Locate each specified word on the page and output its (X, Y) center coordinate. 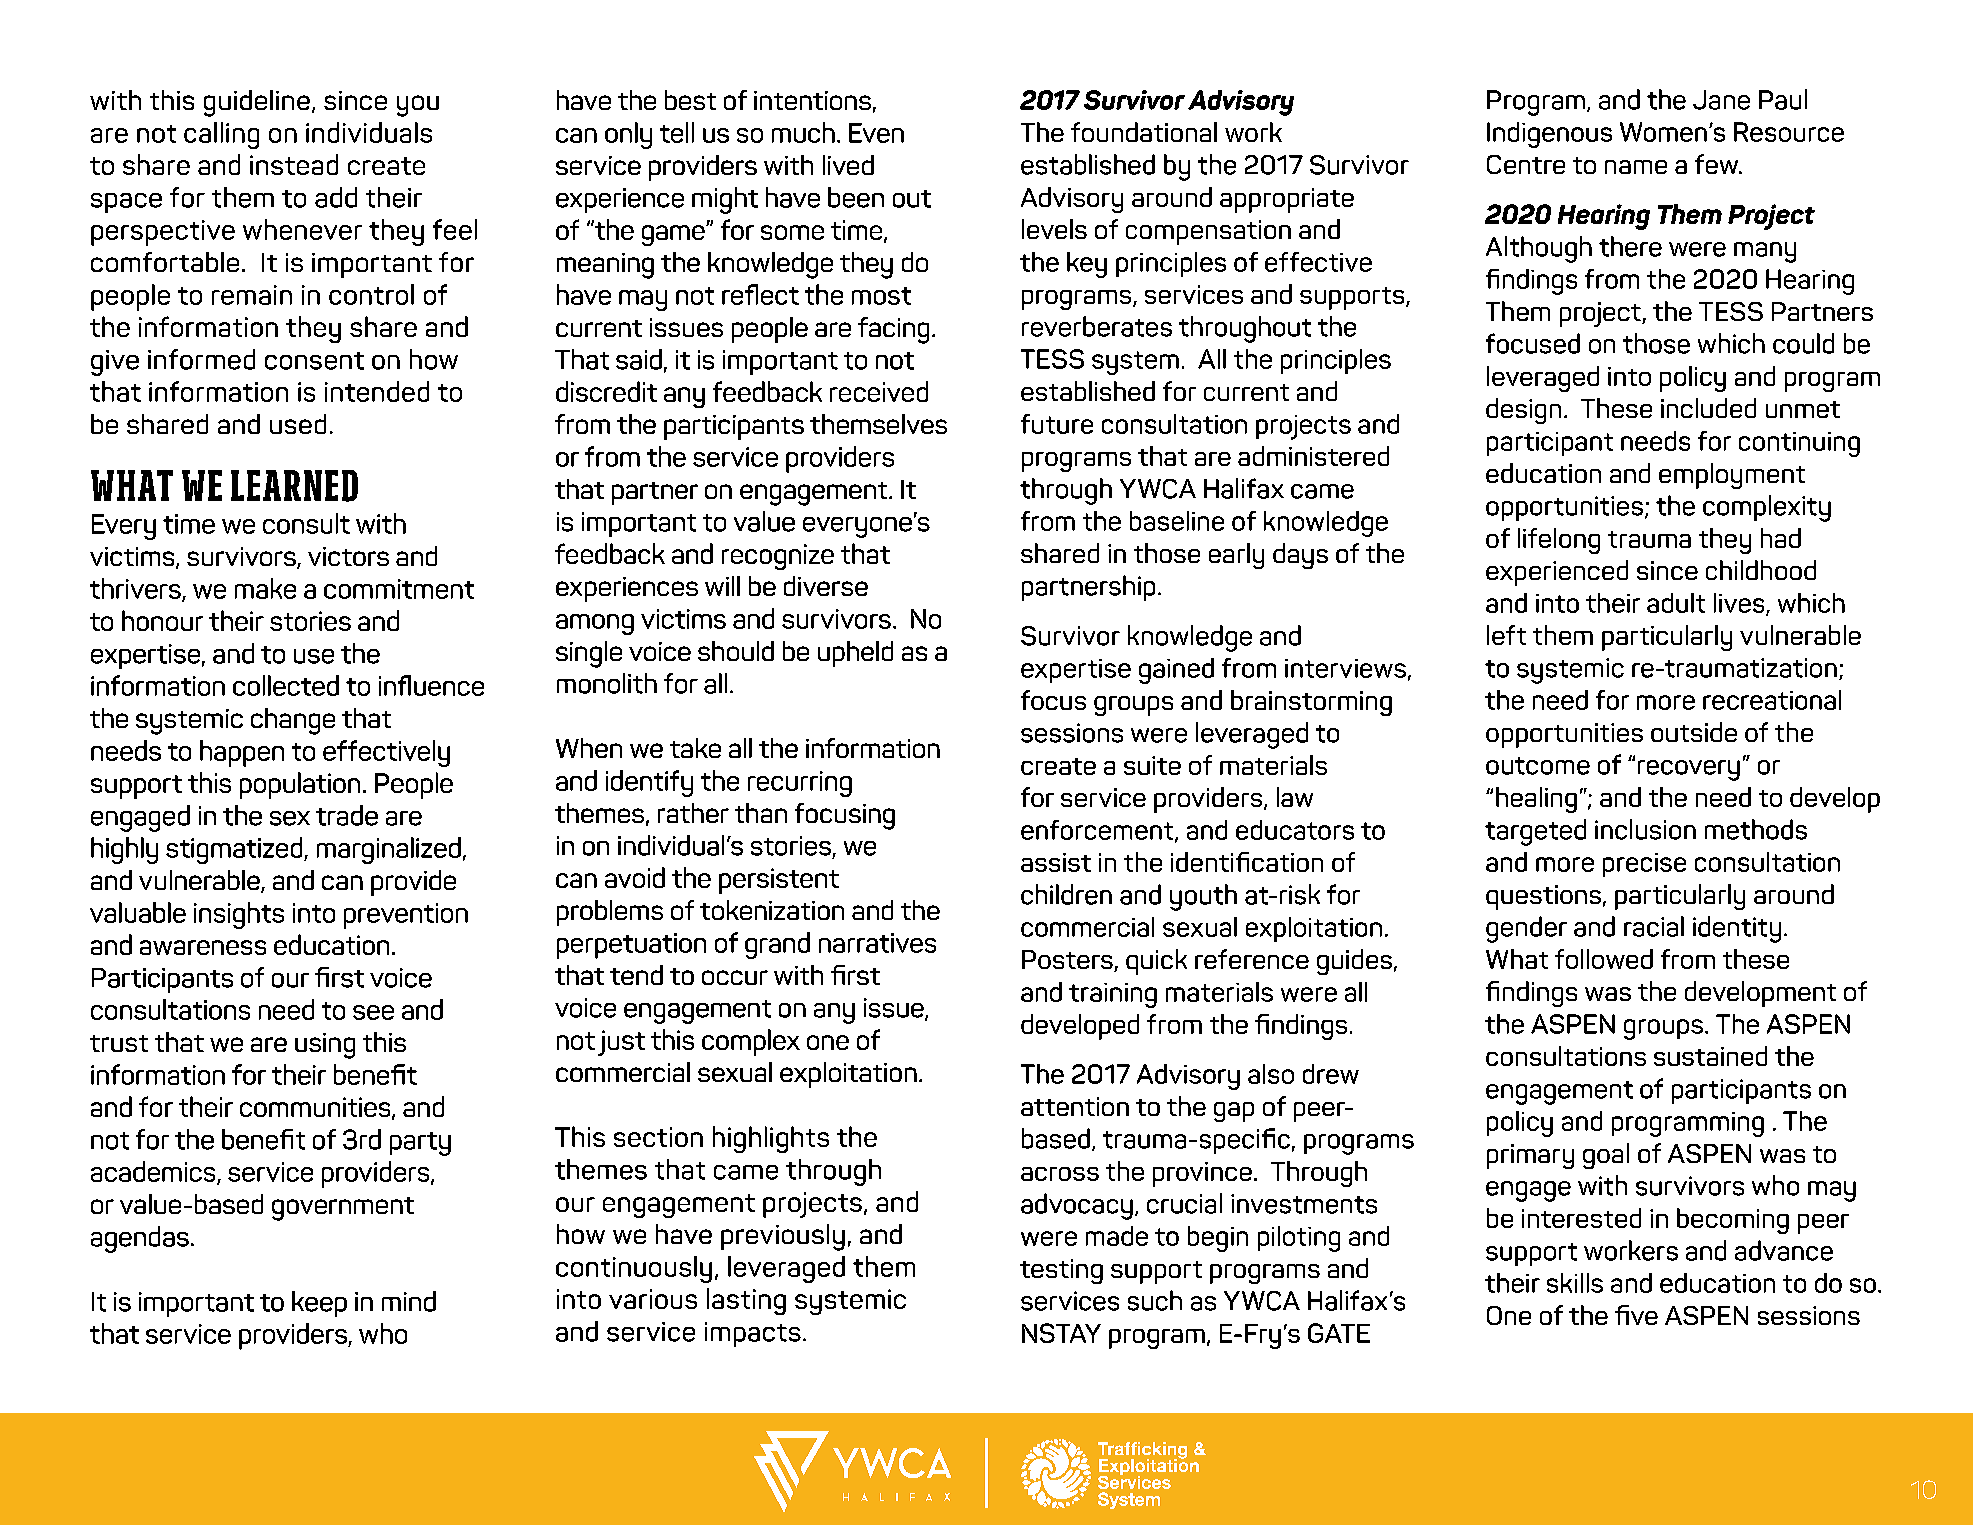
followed (1604, 959)
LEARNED (294, 486)
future (1057, 424)
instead (294, 164)
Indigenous (1549, 135)
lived (848, 165)
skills (1575, 1283)
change (293, 721)
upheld (855, 654)
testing (1061, 1271)
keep (319, 1304)
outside (1694, 732)
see (373, 1012)
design (1523, 411)
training (1113, 995)
